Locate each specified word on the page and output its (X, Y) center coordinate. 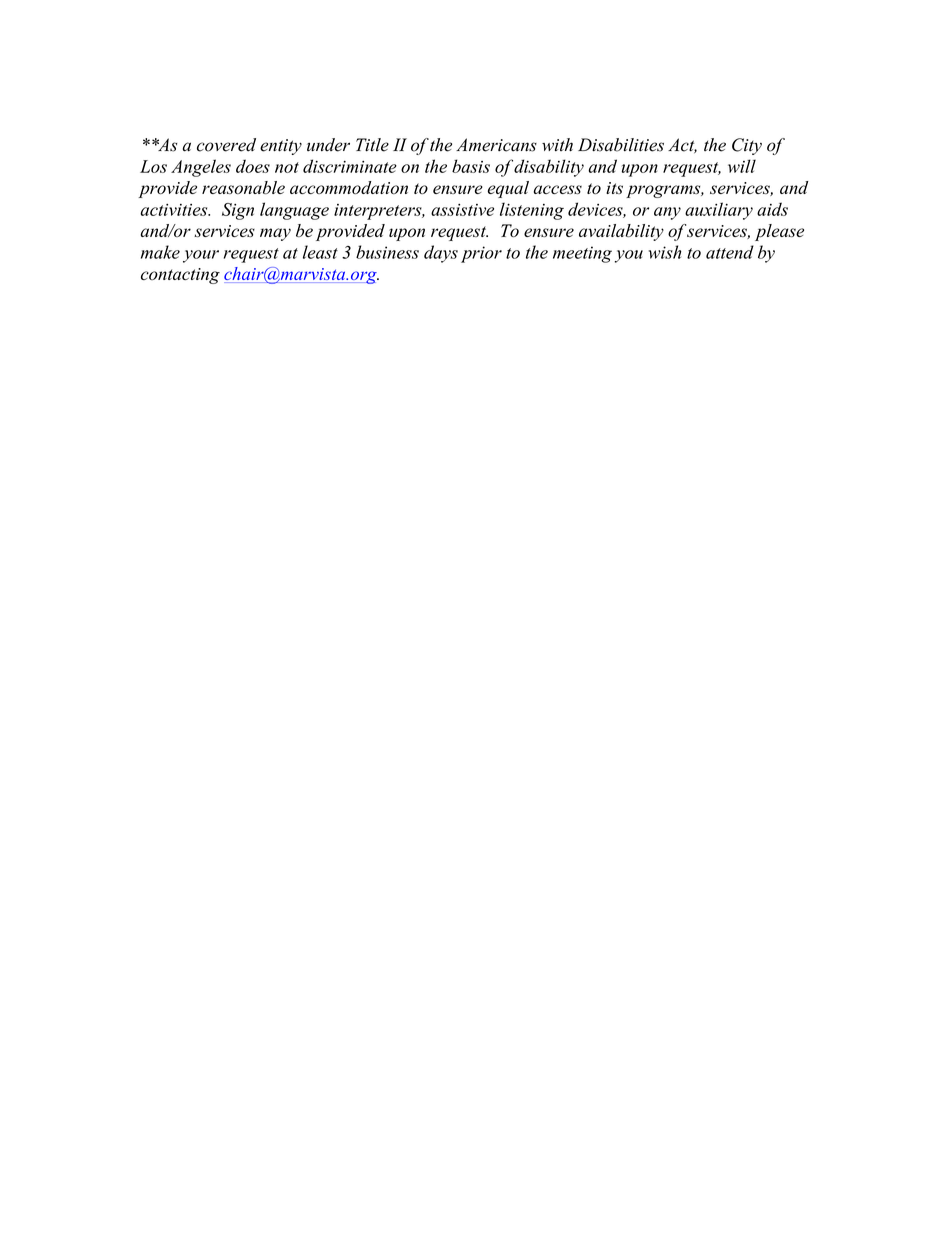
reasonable (243, 187)
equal (508, 189)
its (614, 188)
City (747, 146)
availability (621, 232)
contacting (180, 276)
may (275, 234)
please (779, 232)
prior (481, 254)
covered (226, 145)
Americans (496, 145)
